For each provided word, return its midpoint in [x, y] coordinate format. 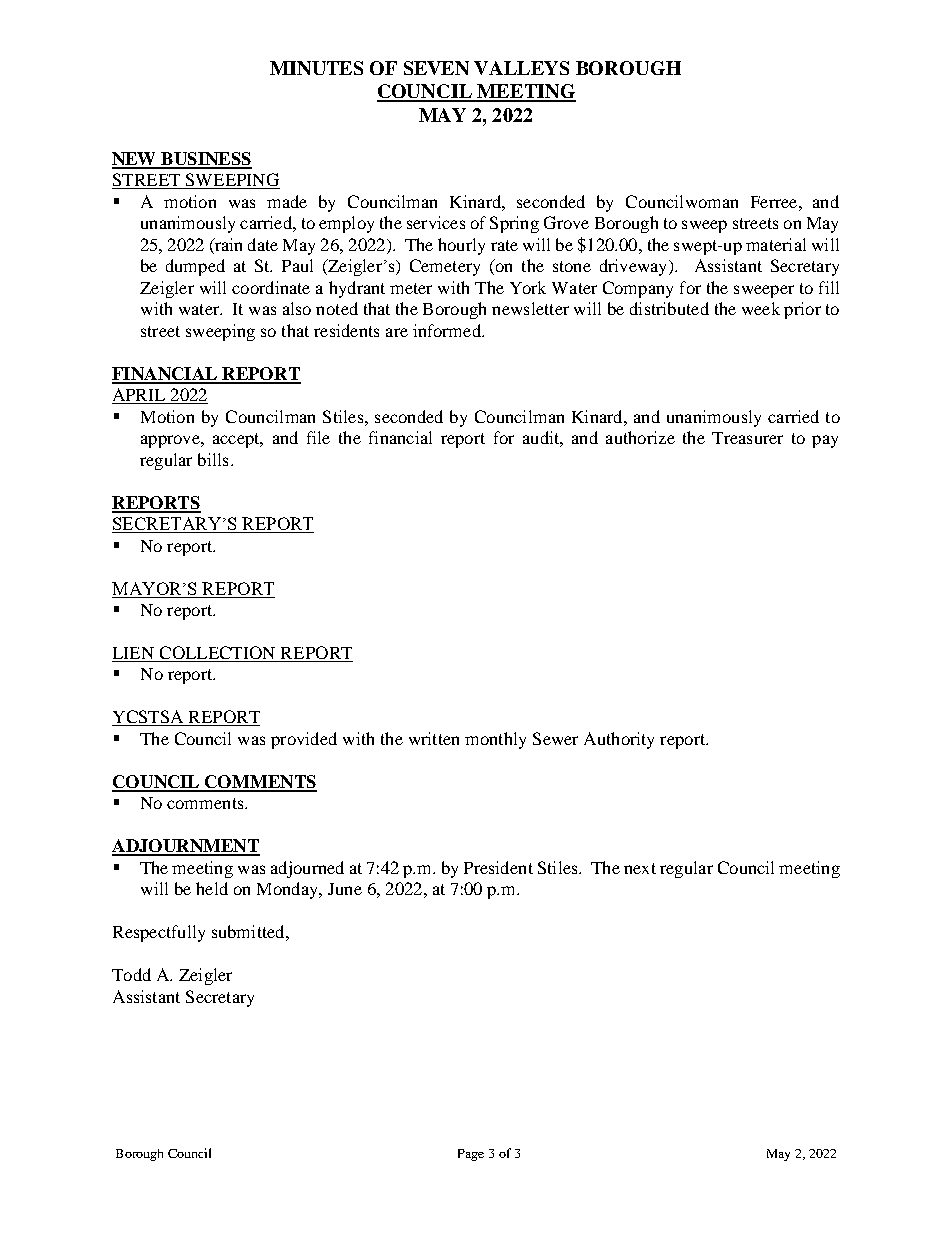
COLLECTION [217, 654]
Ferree [775, 202]
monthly [495, 740]
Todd [131, 974]
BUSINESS [205, 160]
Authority [619, 740]
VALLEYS [521, 68]
